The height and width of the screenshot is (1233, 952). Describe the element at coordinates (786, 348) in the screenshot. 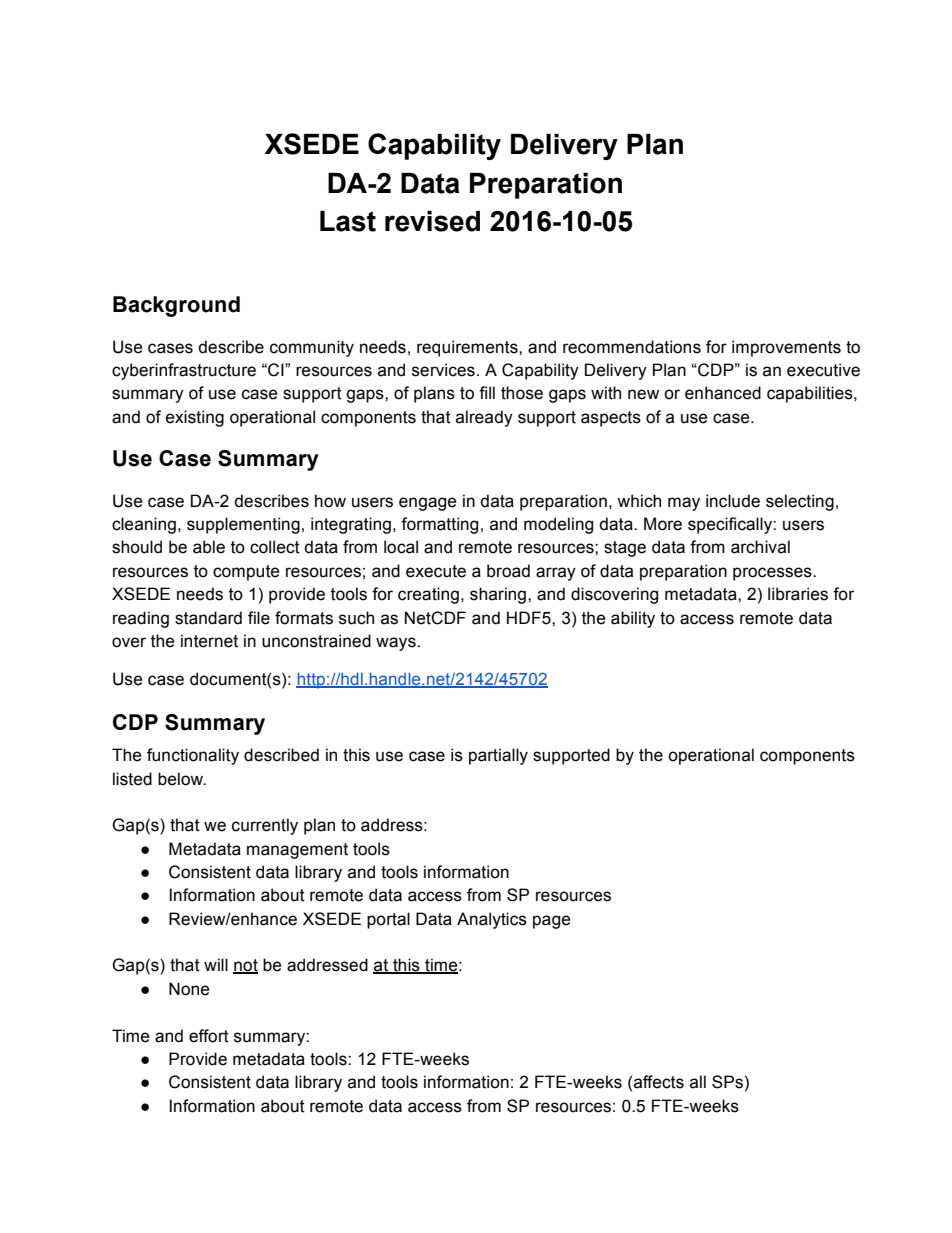

I see `improvements` at that location.
